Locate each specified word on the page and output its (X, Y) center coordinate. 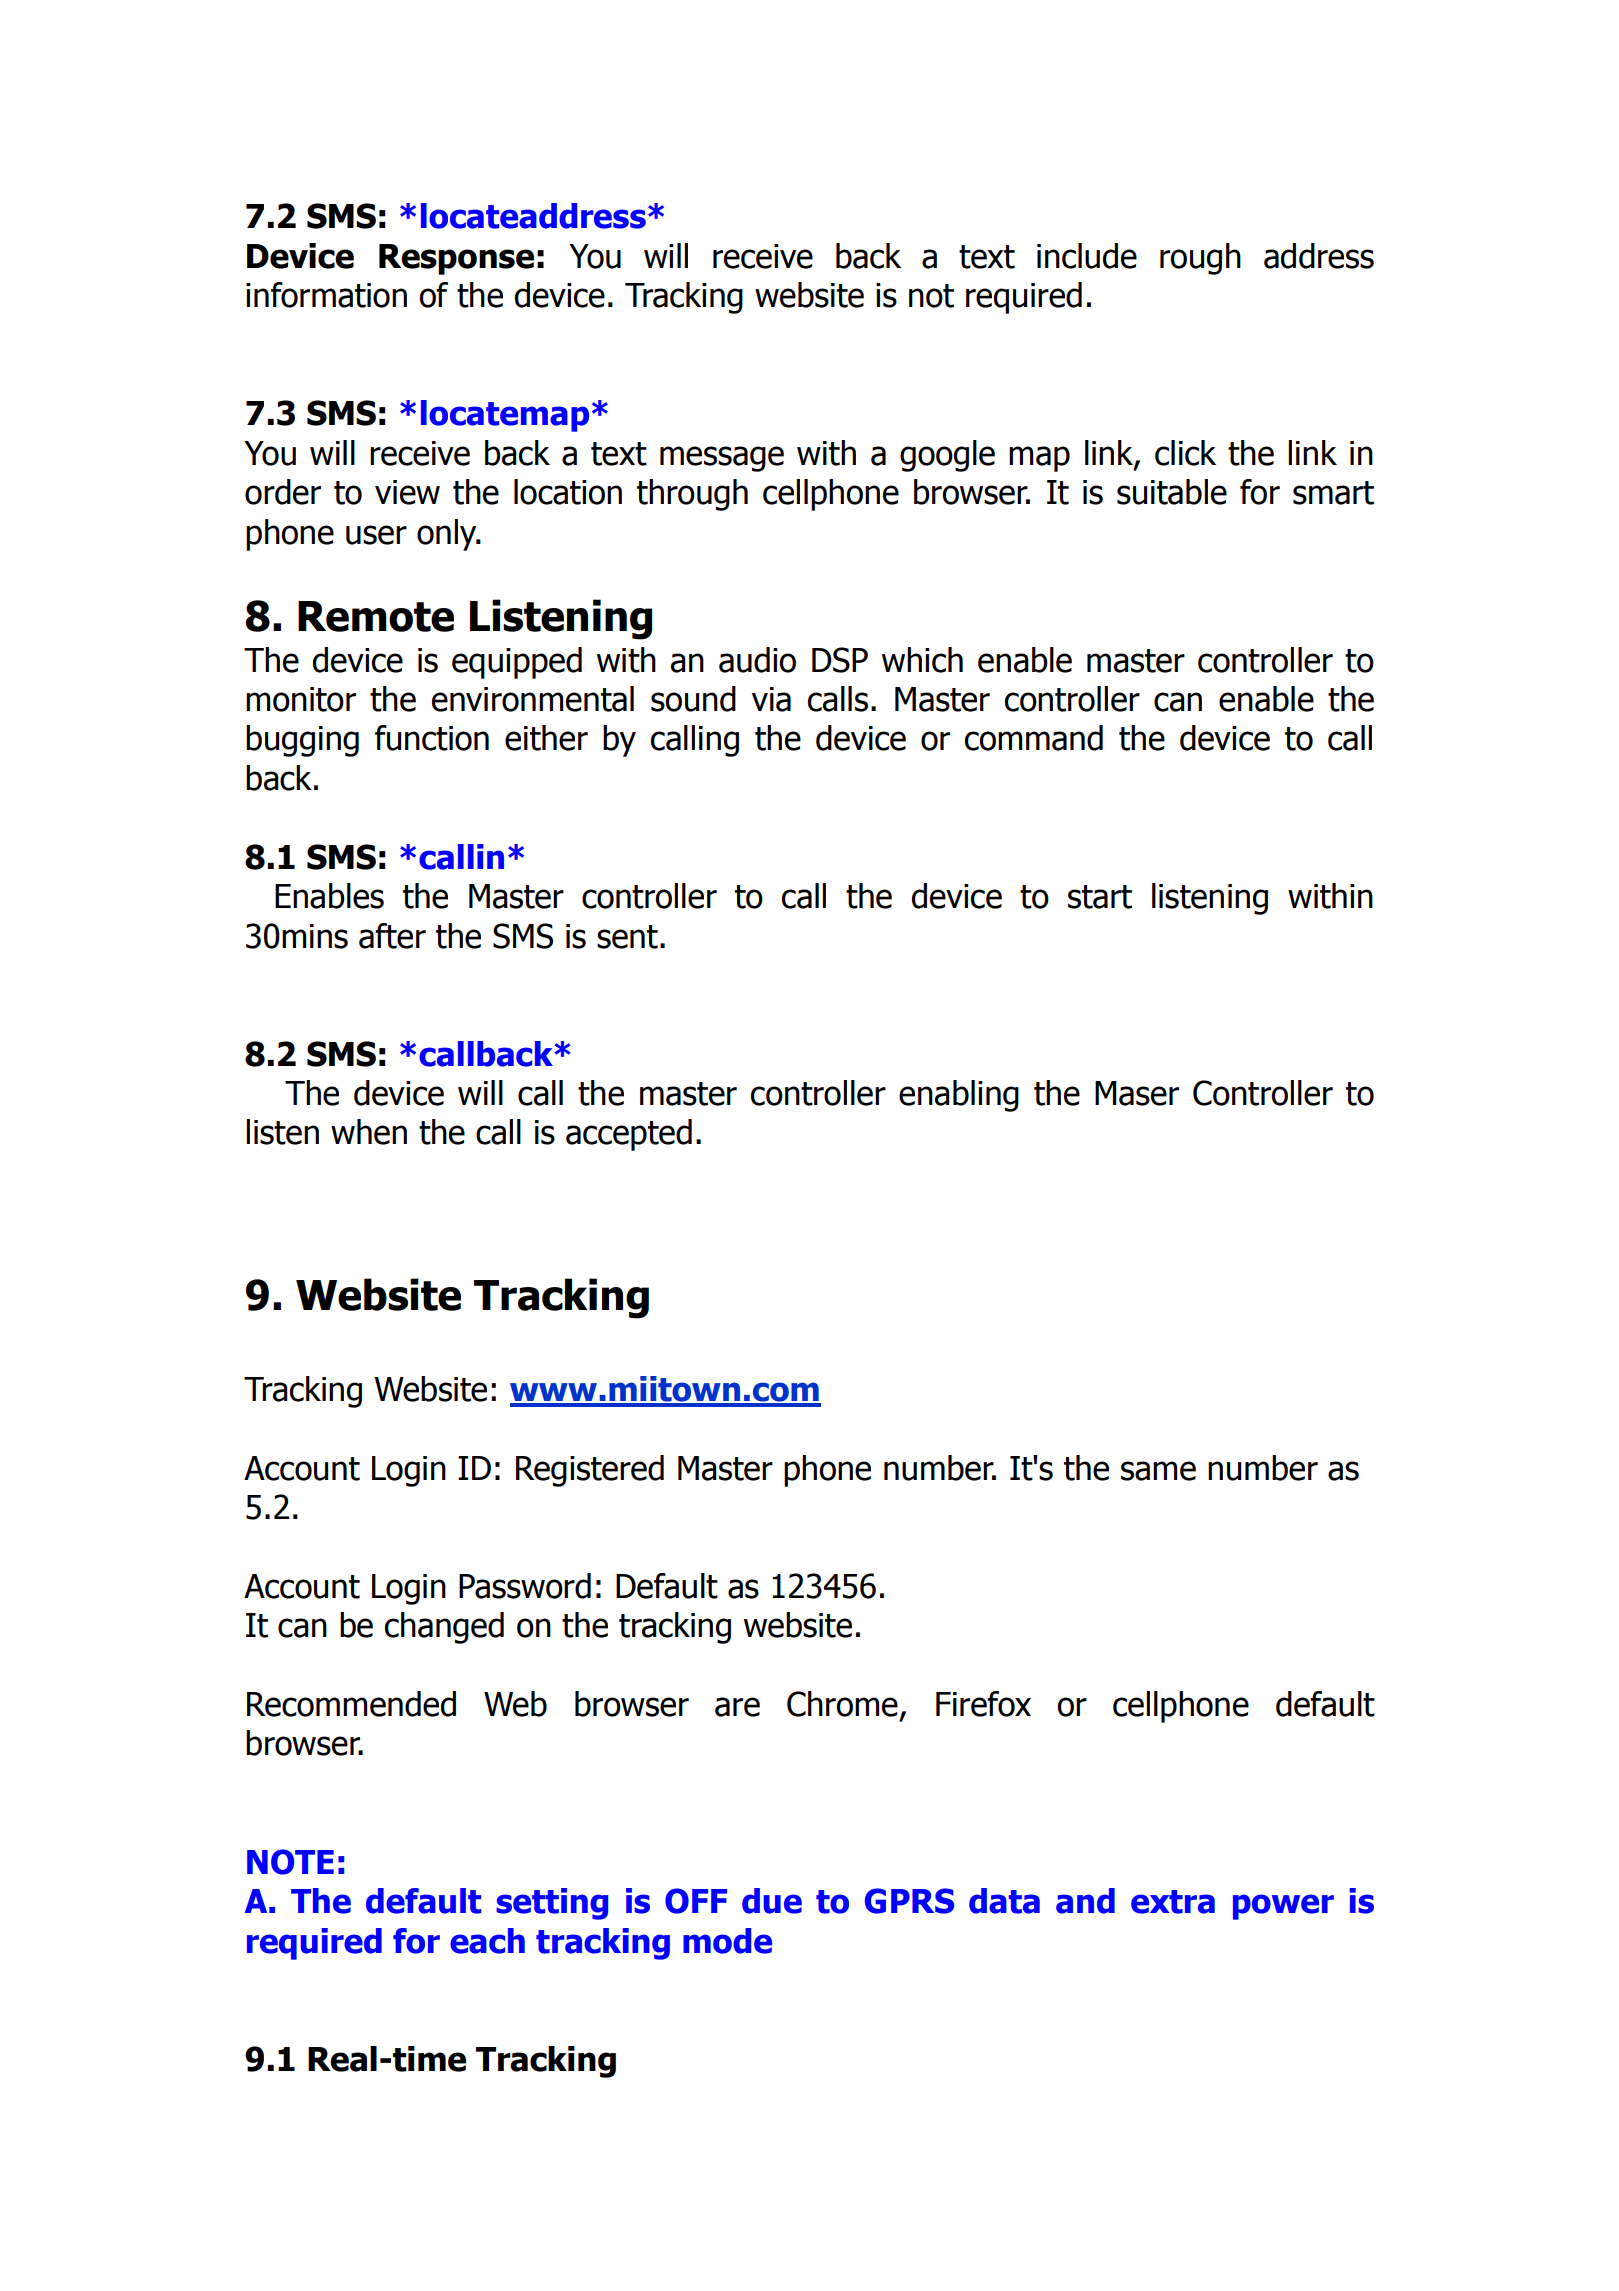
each (487, 1941)
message (722, 459)
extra (1173, 1902)
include (1087, 256)
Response (456, 259)
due (772, 1901)
